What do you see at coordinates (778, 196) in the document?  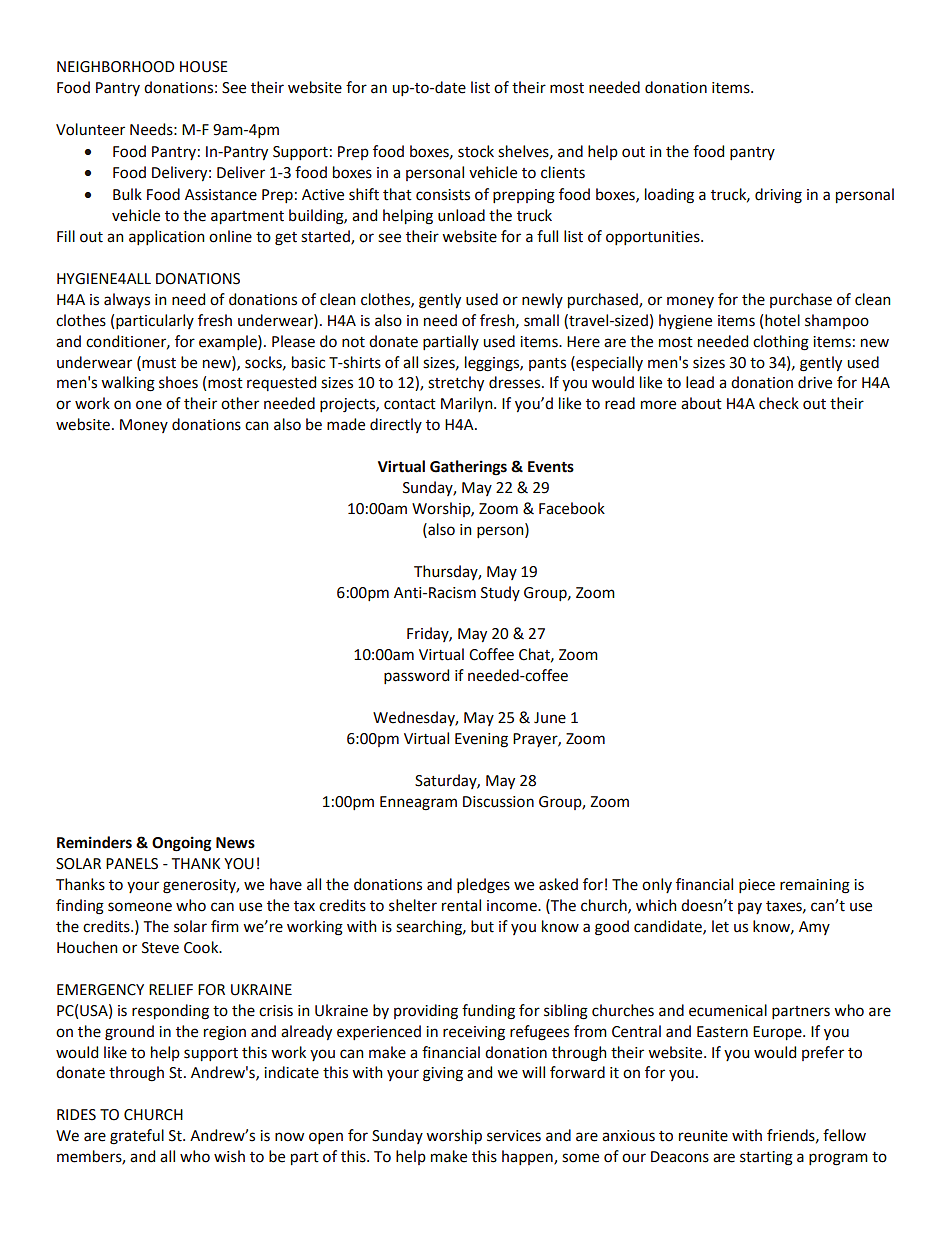 I see `driving` at bounding box center [778, 196].
